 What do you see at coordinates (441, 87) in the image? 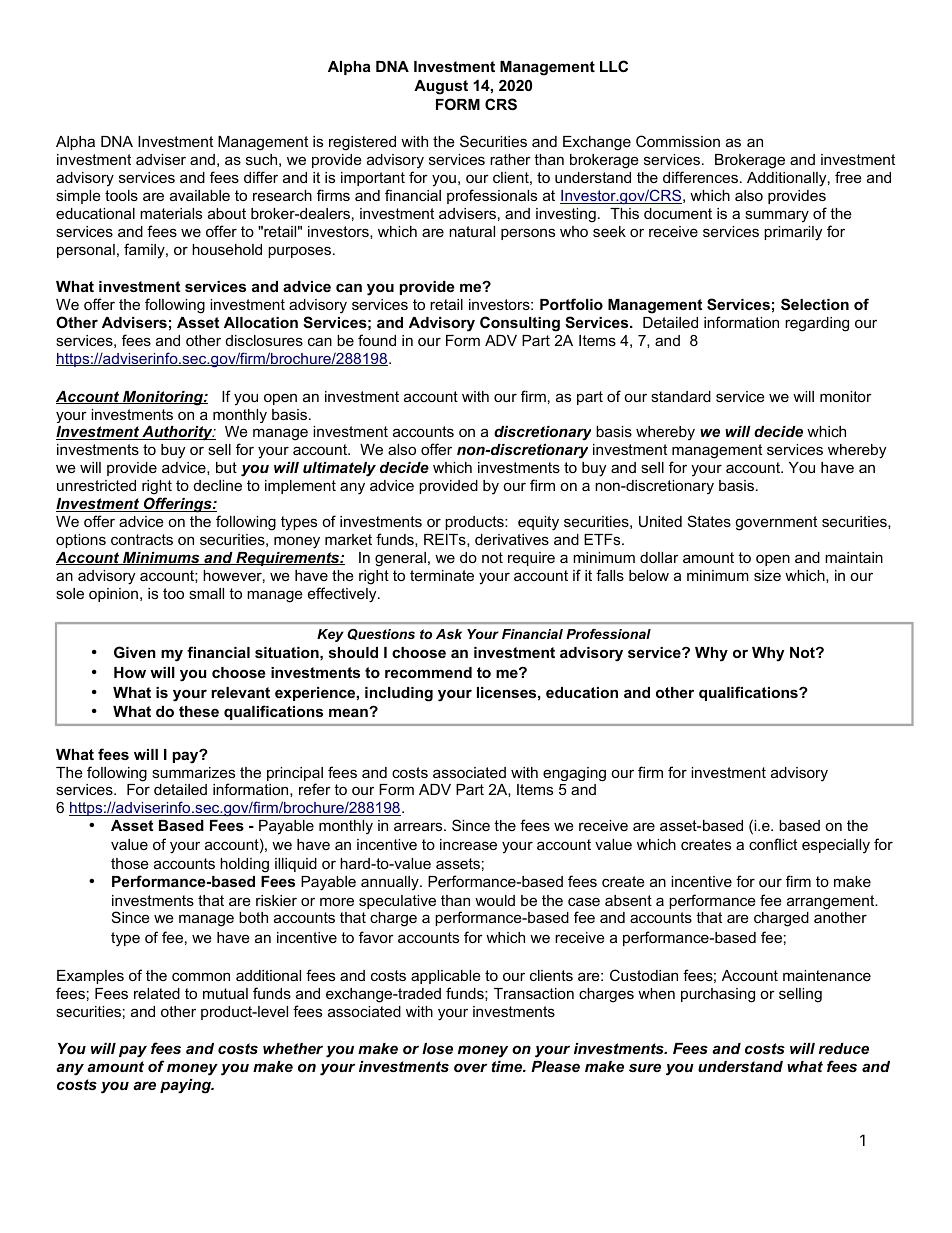
I see `August` at bounding box center [441, 87].
